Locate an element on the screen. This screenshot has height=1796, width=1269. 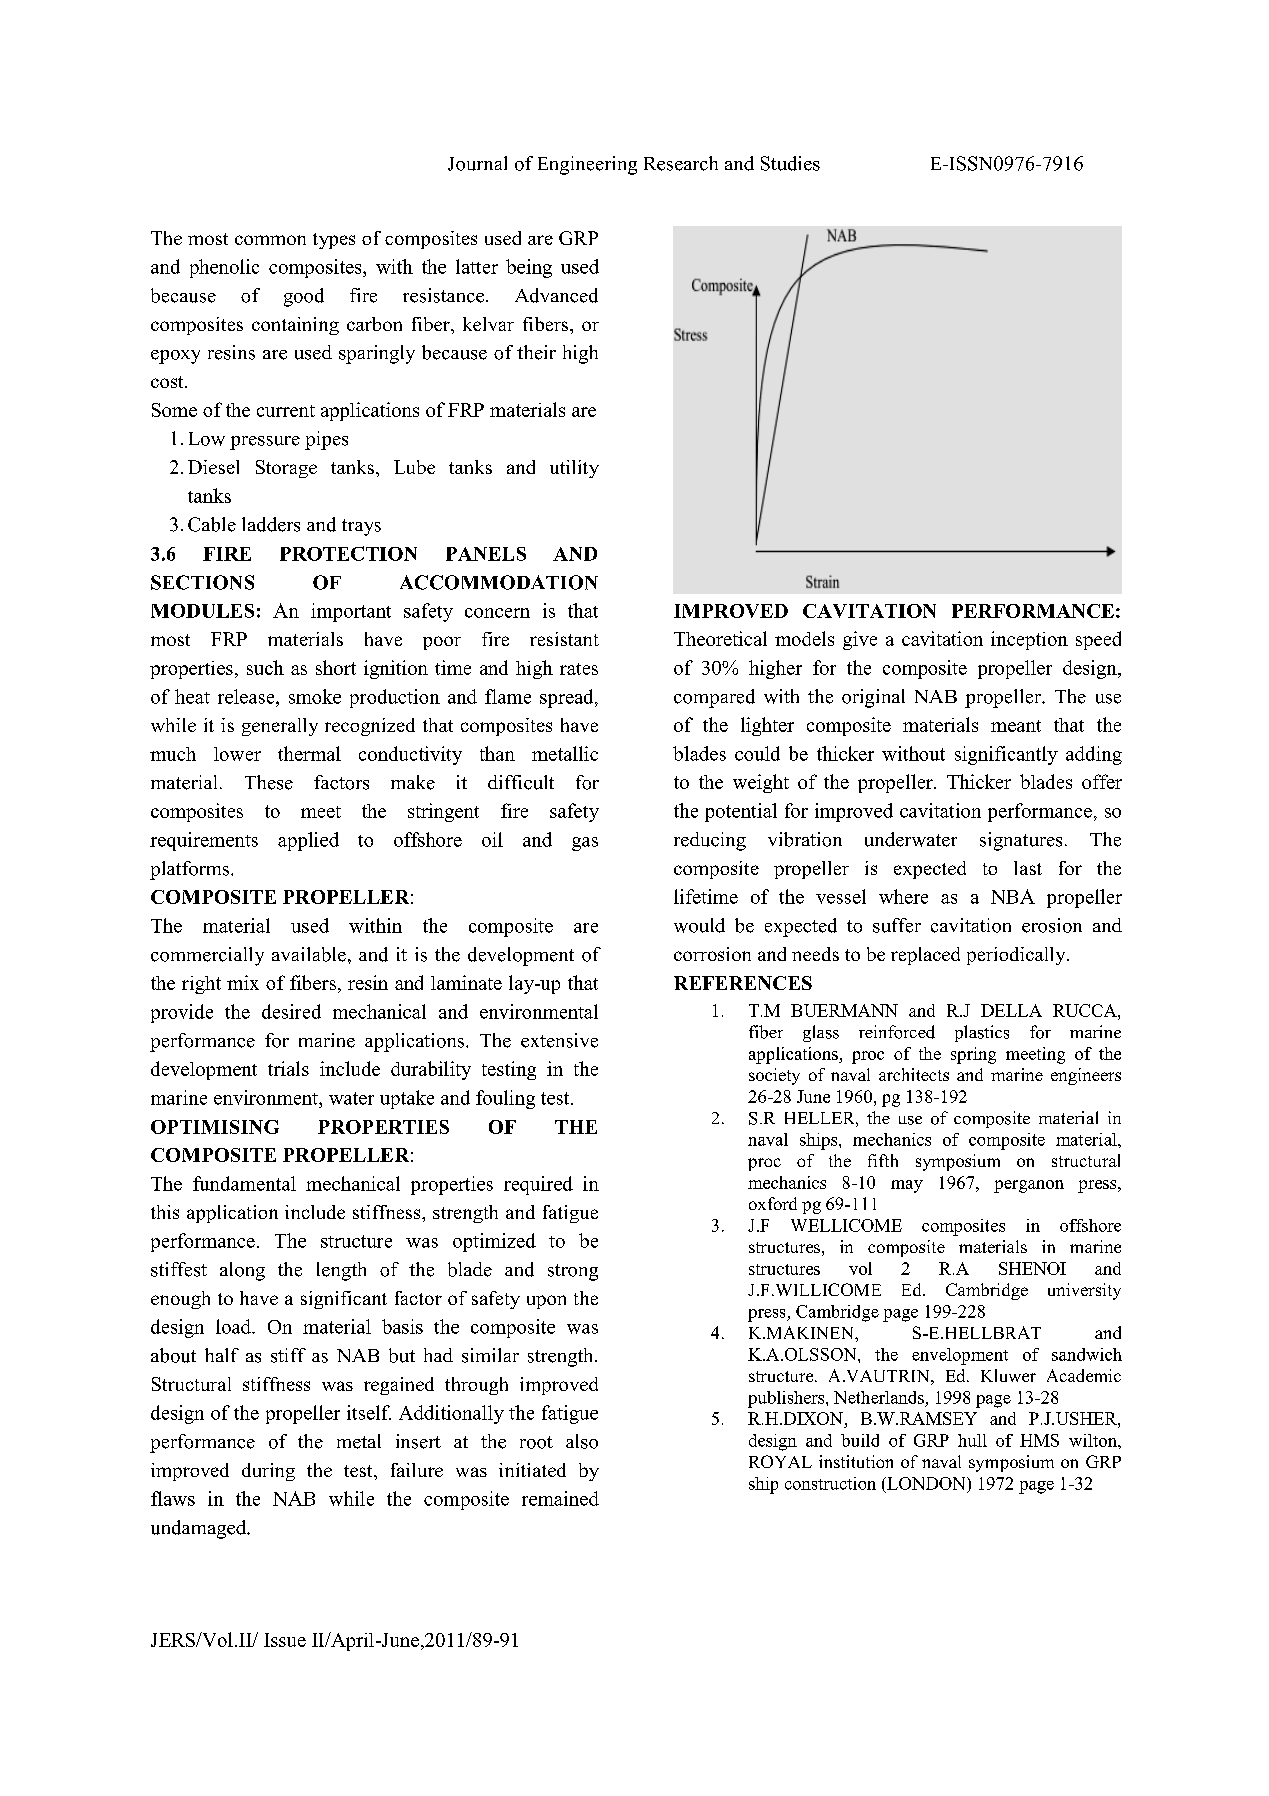
inception is located at coordinates (1029, 640).
